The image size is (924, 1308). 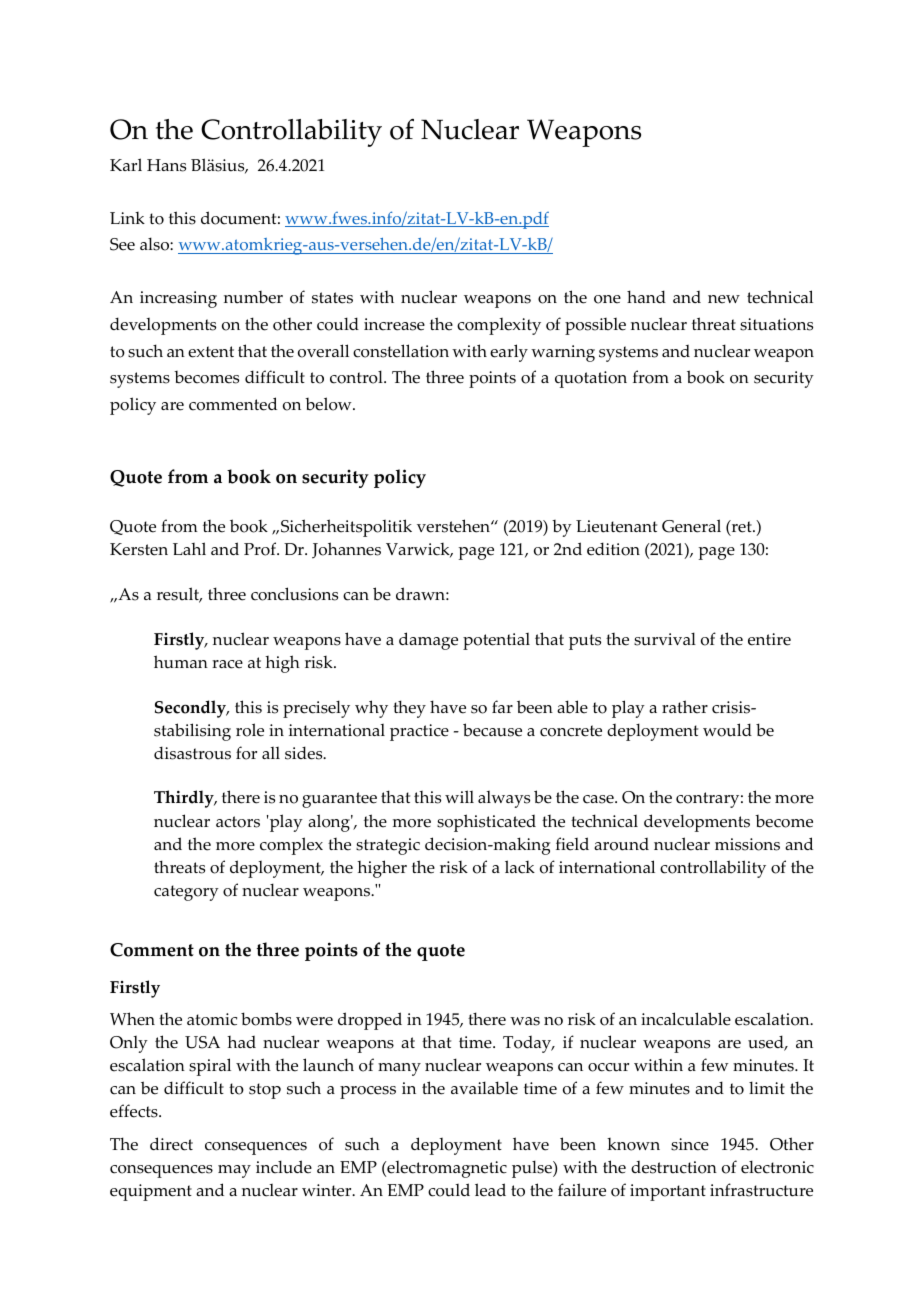 I want to click on lack, so click(x=520, y=867).
